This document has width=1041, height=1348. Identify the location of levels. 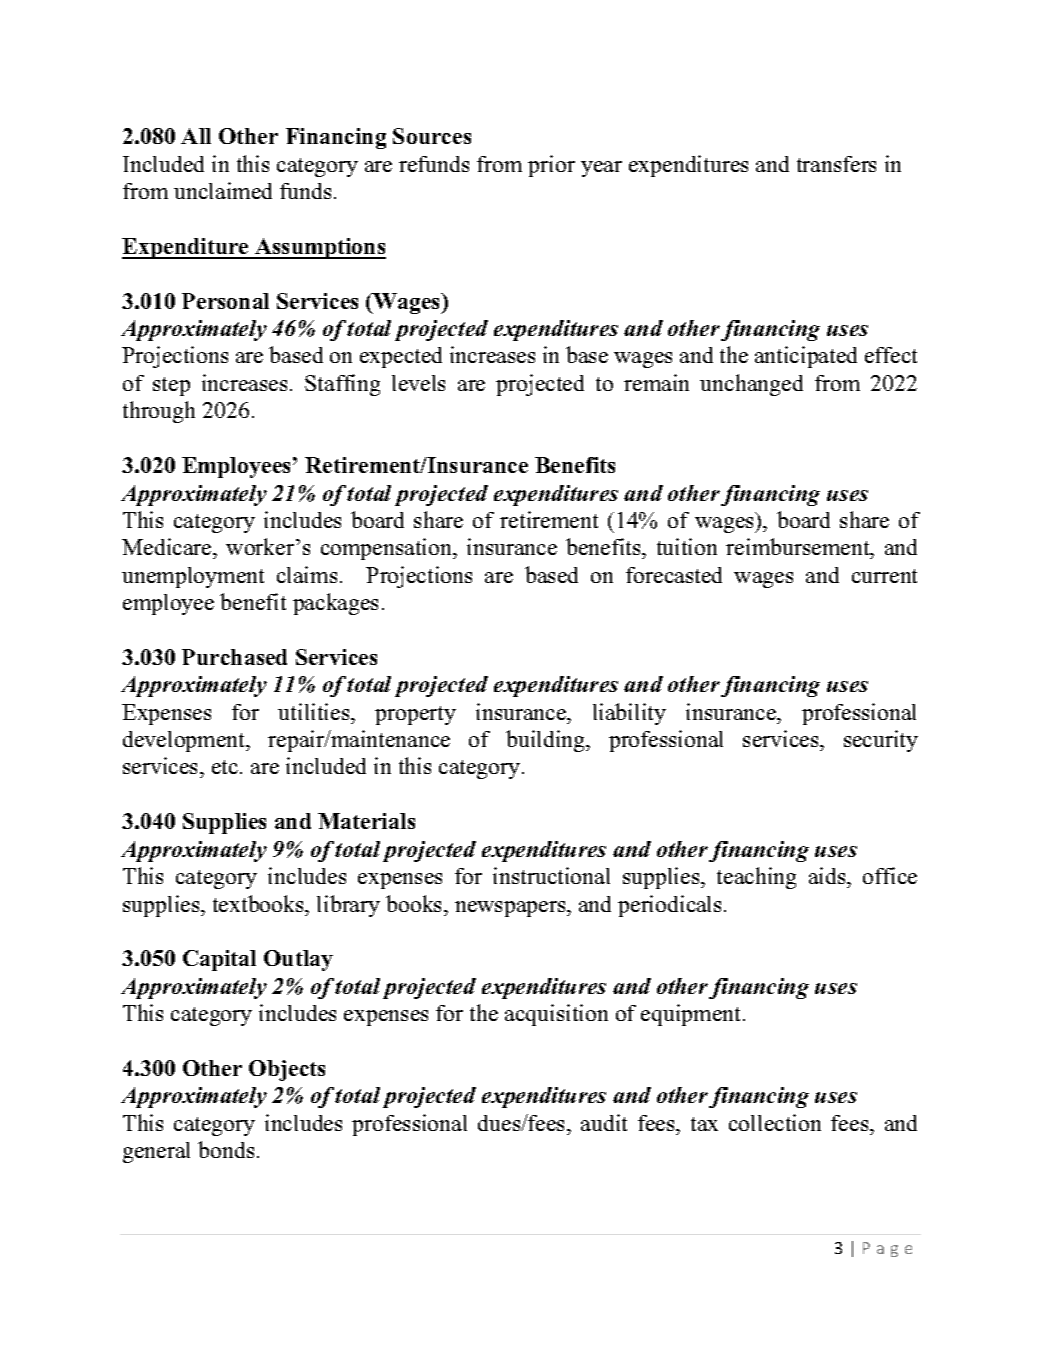
(418, 383).
